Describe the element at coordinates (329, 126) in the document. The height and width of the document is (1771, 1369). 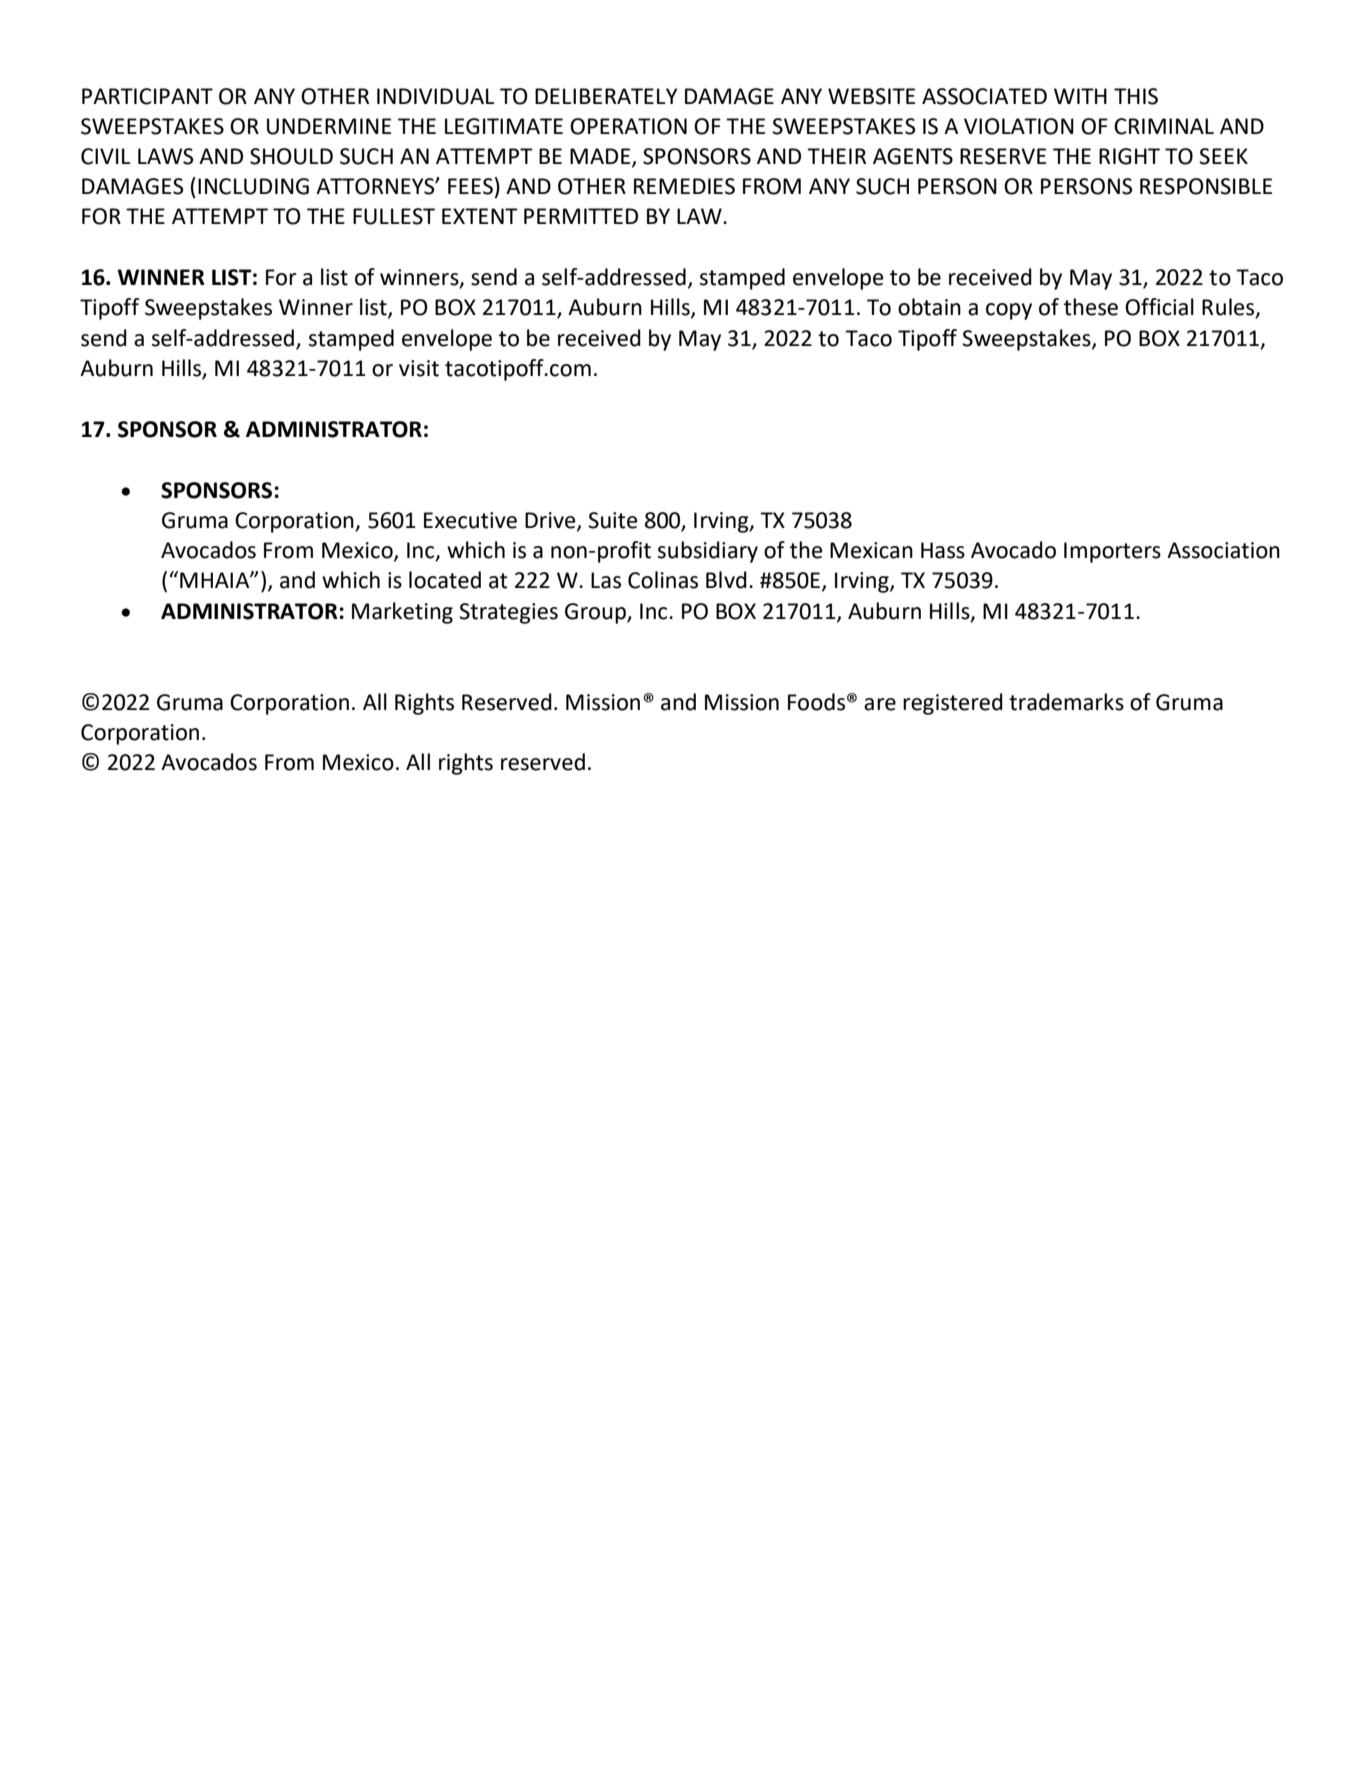
I see `UNDERMINE` at that location.
